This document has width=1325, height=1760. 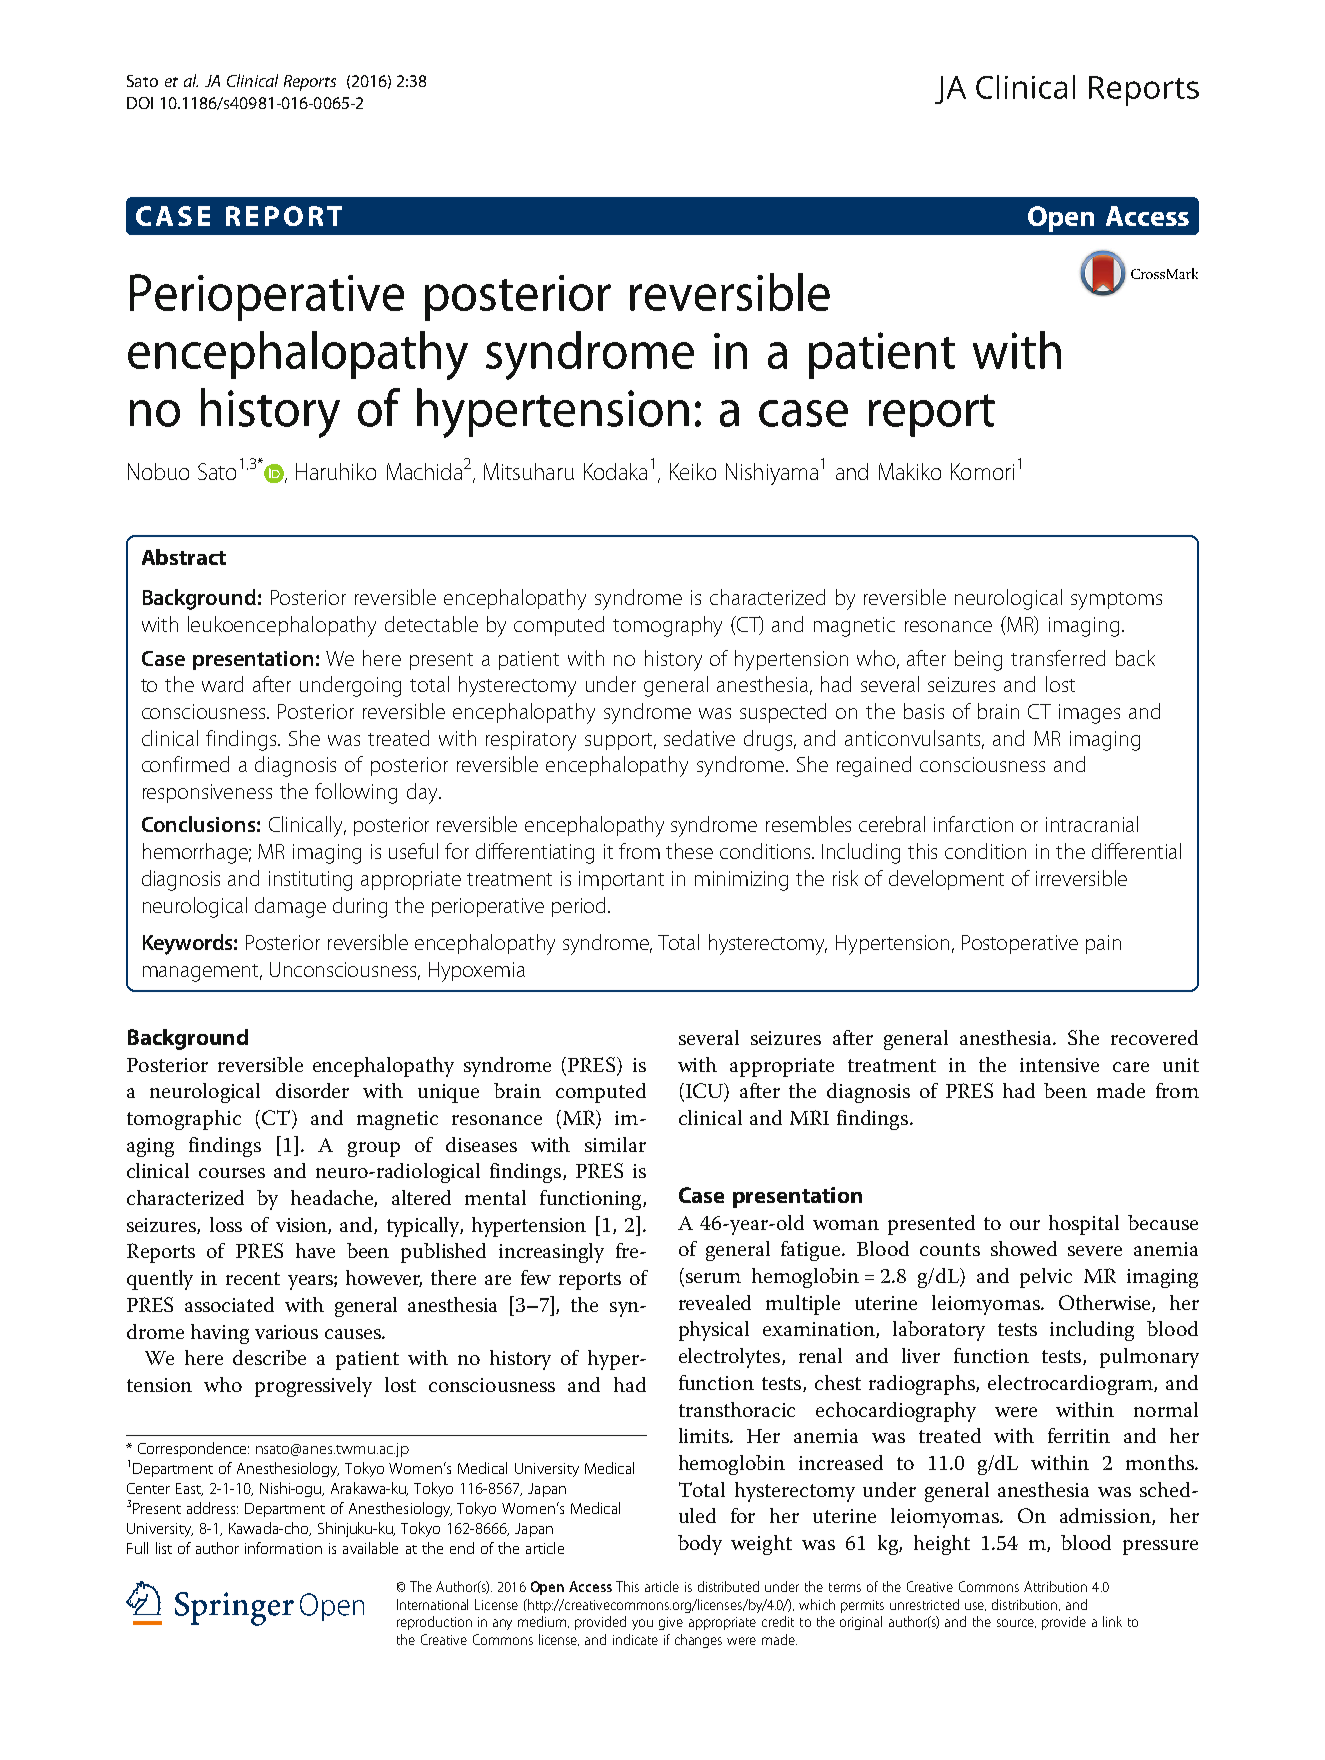 I want to click on ICU, so click(x=706, y=1092).
